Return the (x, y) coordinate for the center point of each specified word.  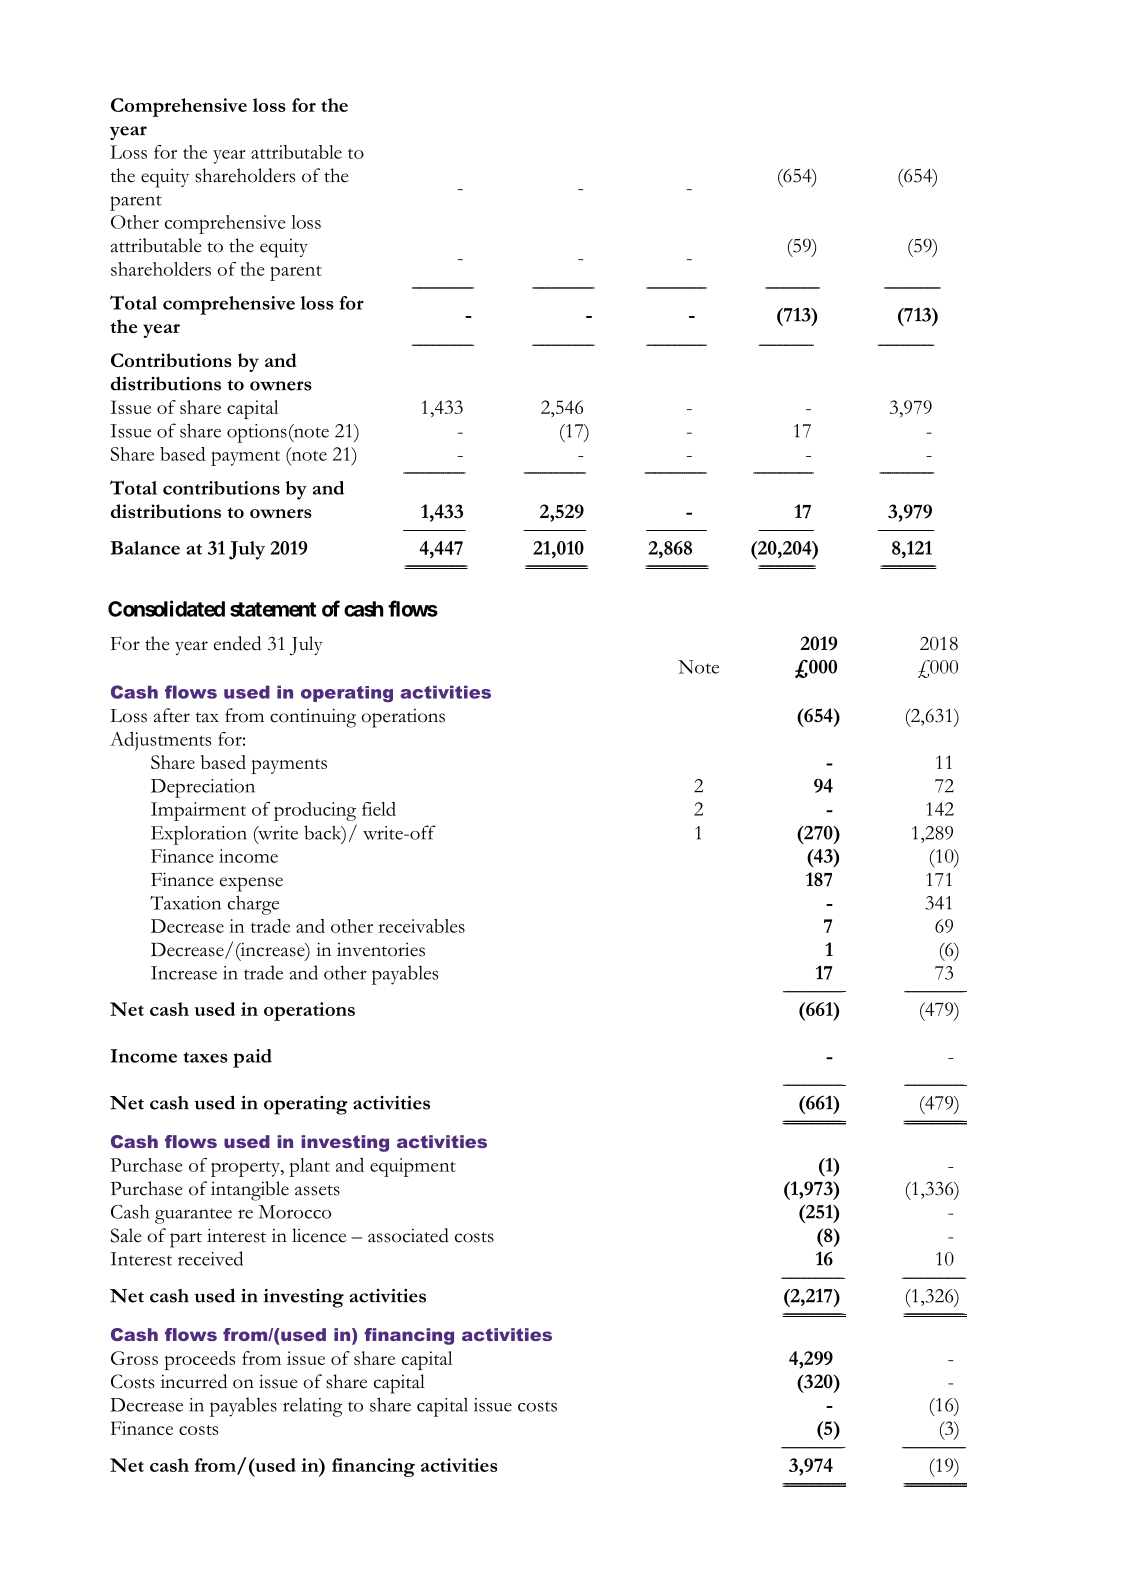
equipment (413, 1167)
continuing (313, 718)
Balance (145, 548)
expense (251, 884)
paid (252, 1058)
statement (273, 609)
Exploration (199, 835)
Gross (134, 1358)
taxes (206, 1057)
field (379, 809)
